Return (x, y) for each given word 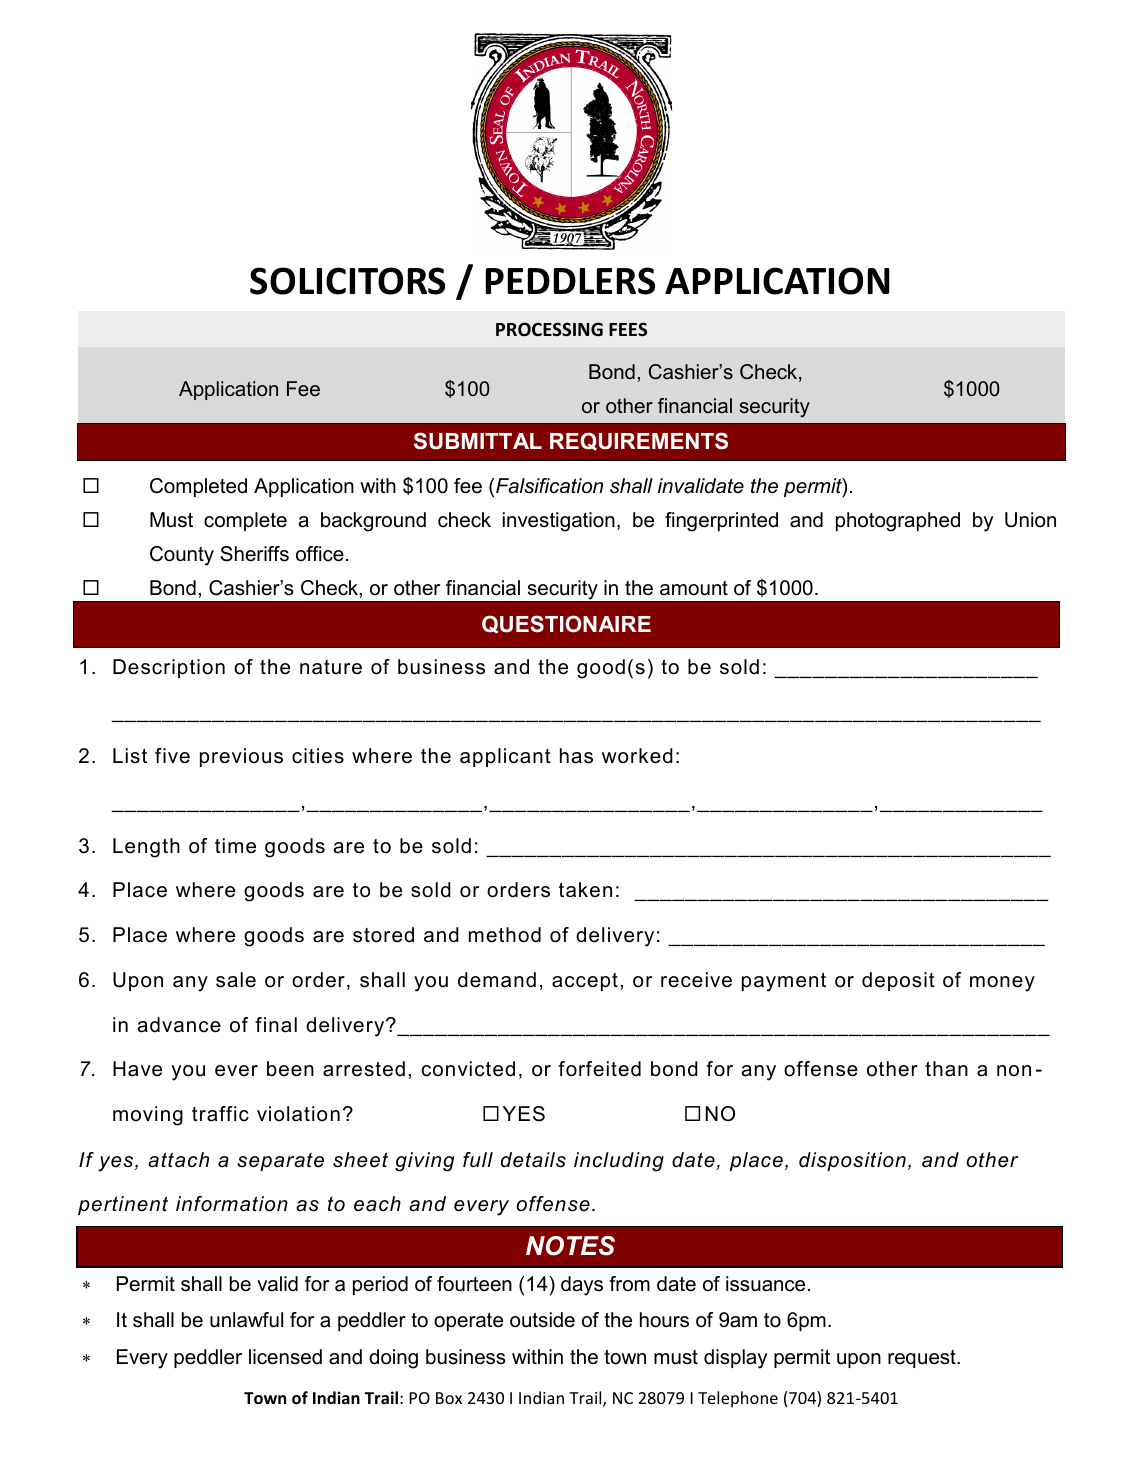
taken (585, 890)
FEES (628, 329)
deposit (898, 981)
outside (542, 1320)
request (923, 1359)
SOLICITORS (347, 281)
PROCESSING (549, 329)
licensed (285, 1357)
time (235, 846)
